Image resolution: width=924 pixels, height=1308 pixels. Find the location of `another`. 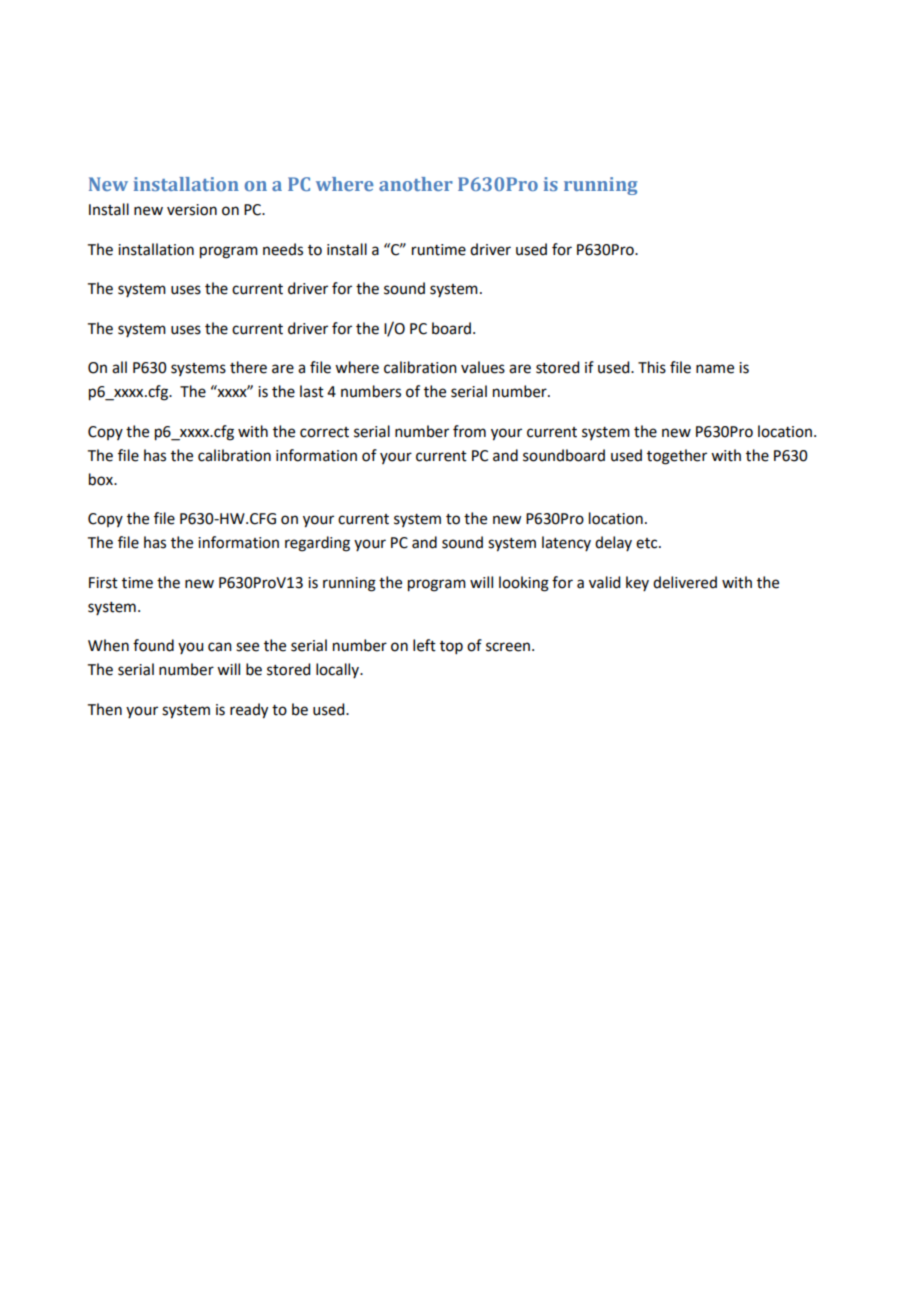

another is located at coordinates (416, 184).
